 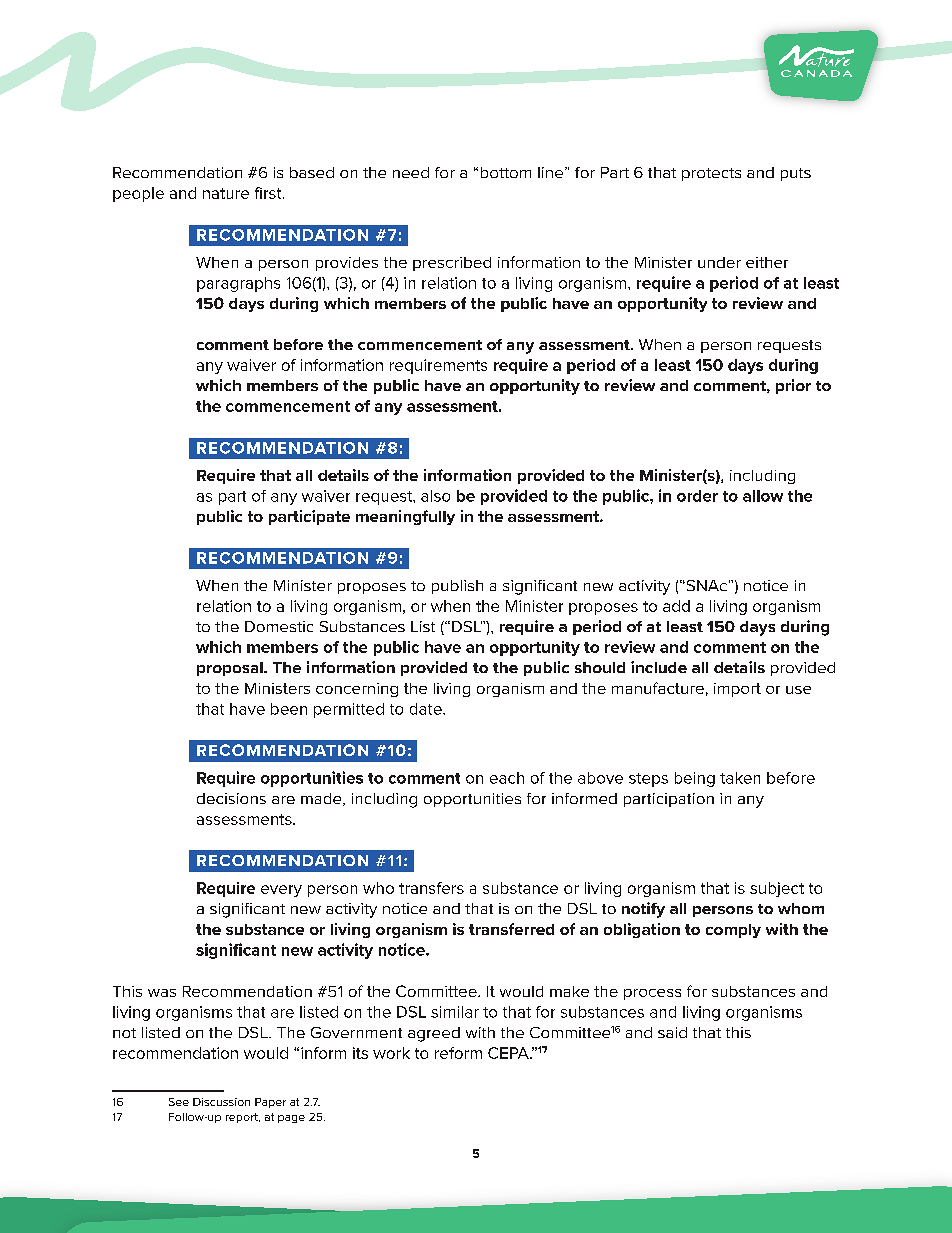 I want to click on Discussion, so click(x=221, y=1102).
